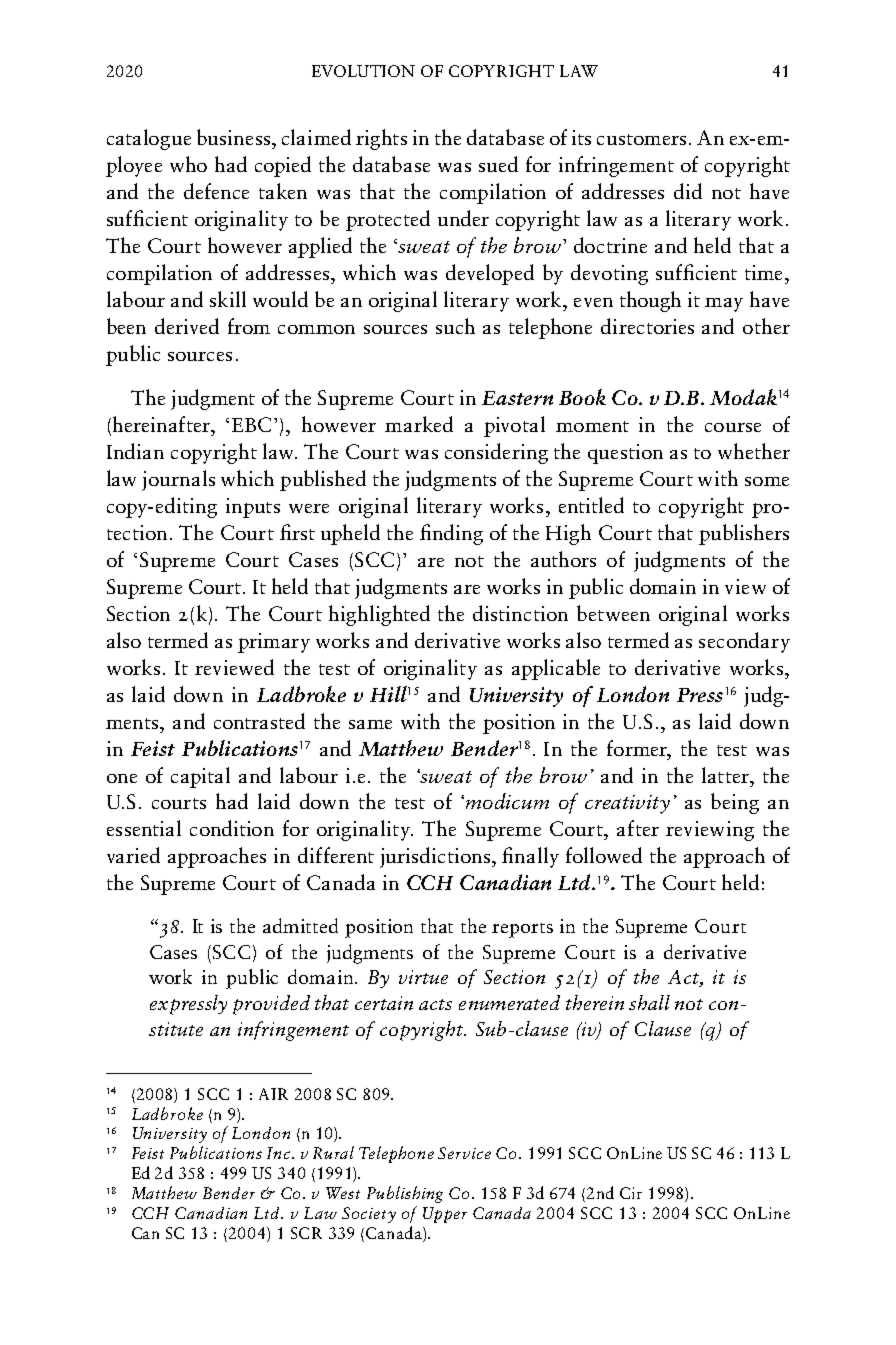  I want to click on SCR, so click(306, 1233).
